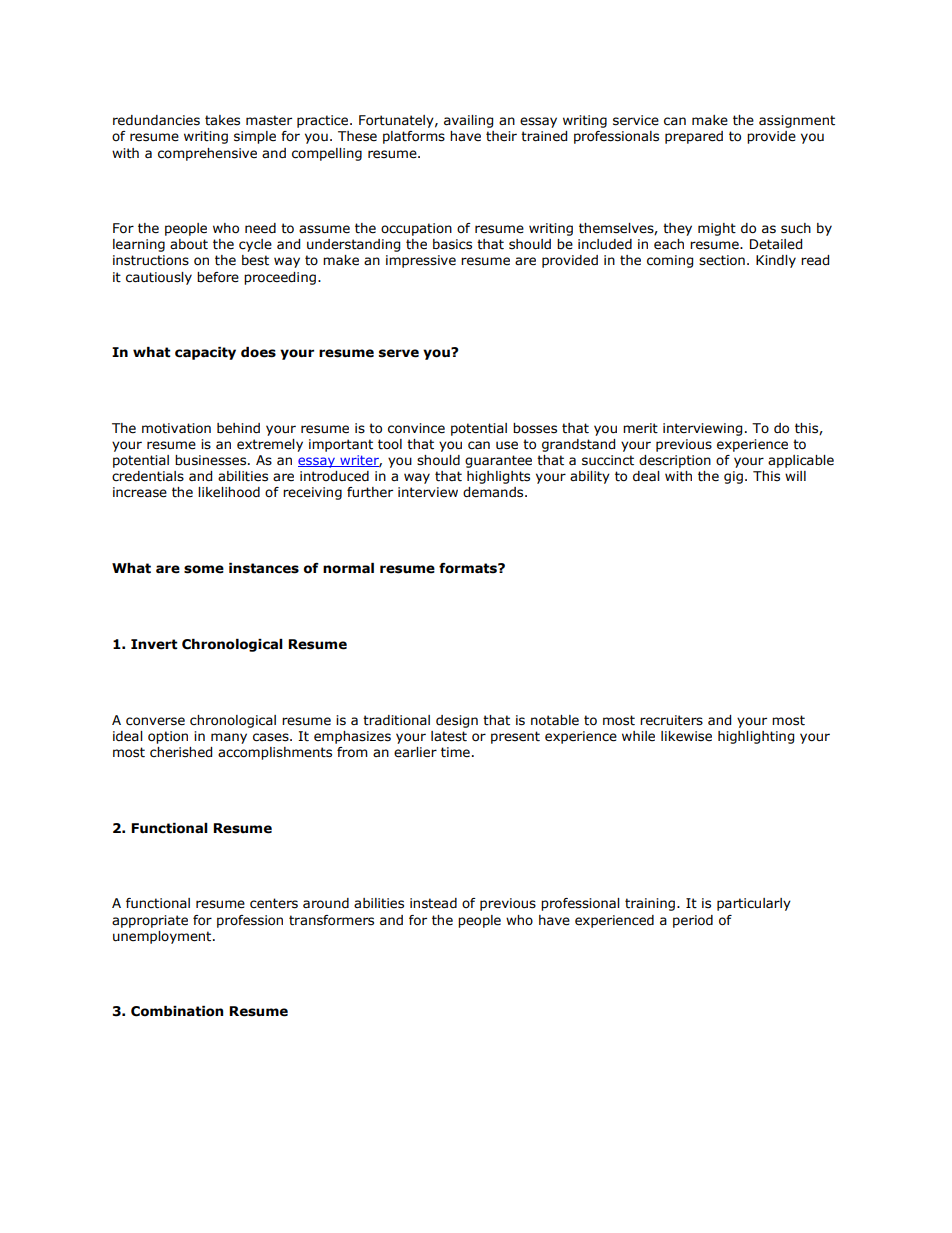 The width and height of the document is (952, 1233). I want to click on their, so click(501, 136).
